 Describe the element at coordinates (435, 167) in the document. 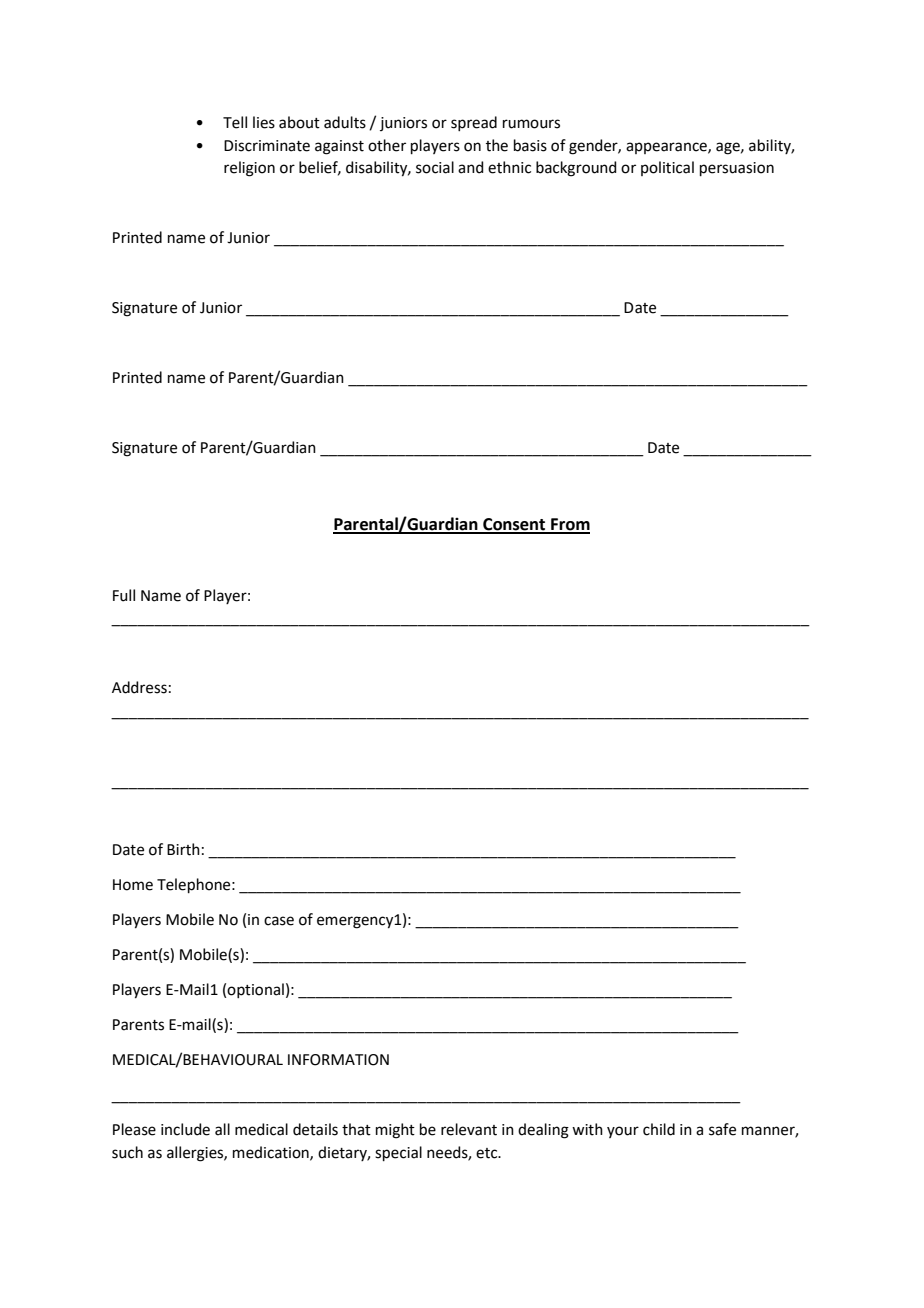

I see `social` at that location.
